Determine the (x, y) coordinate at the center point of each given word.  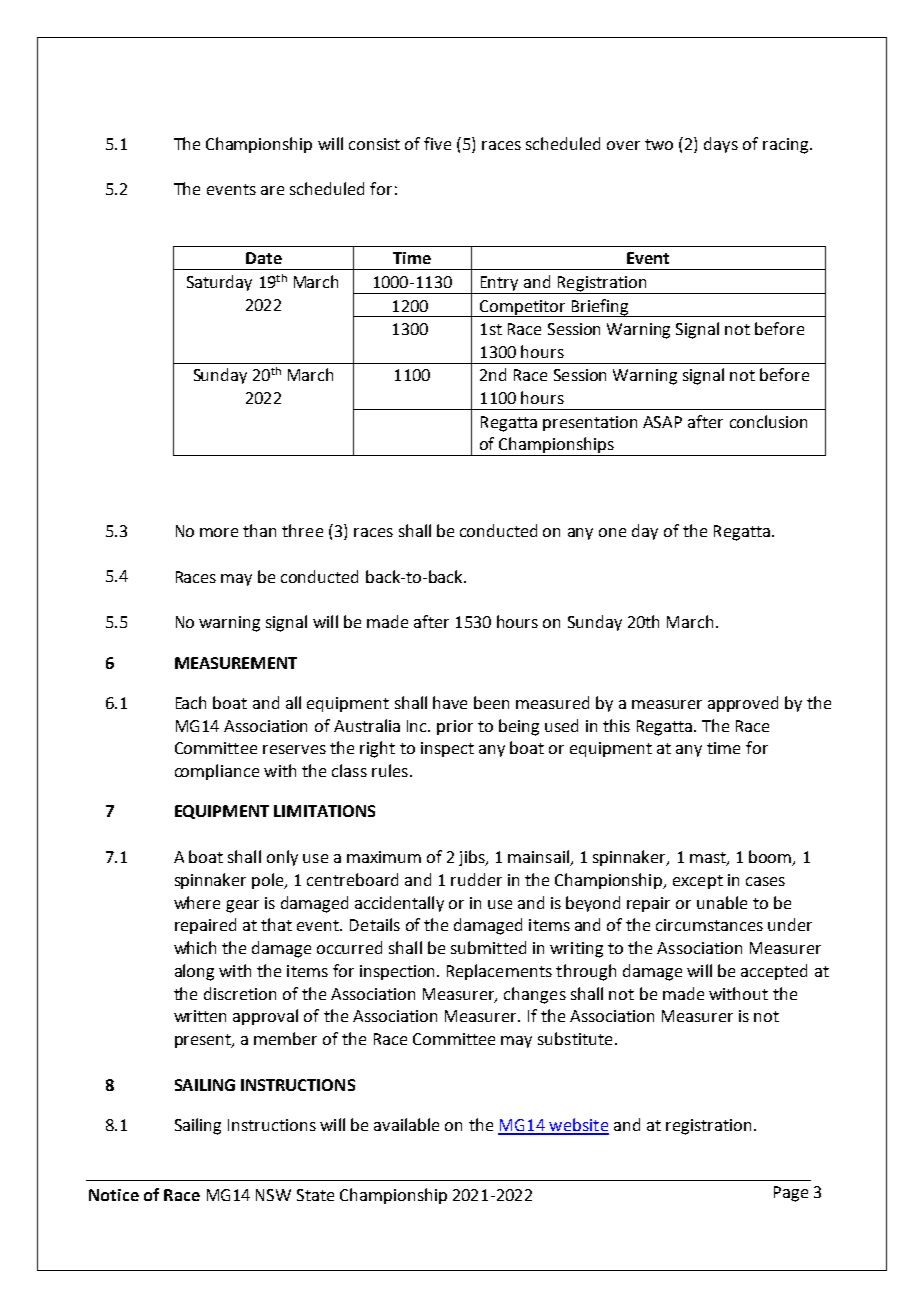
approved (743, 704)
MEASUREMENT (236, 663)
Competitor (523, 308)
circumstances (709, 925)
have (450, 702)
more (219, 532)
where (197, 902)
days (721, 145)
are (272, 190)
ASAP (662, 422)
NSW (273, 1195)
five (437, 143)
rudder (476, 879)
